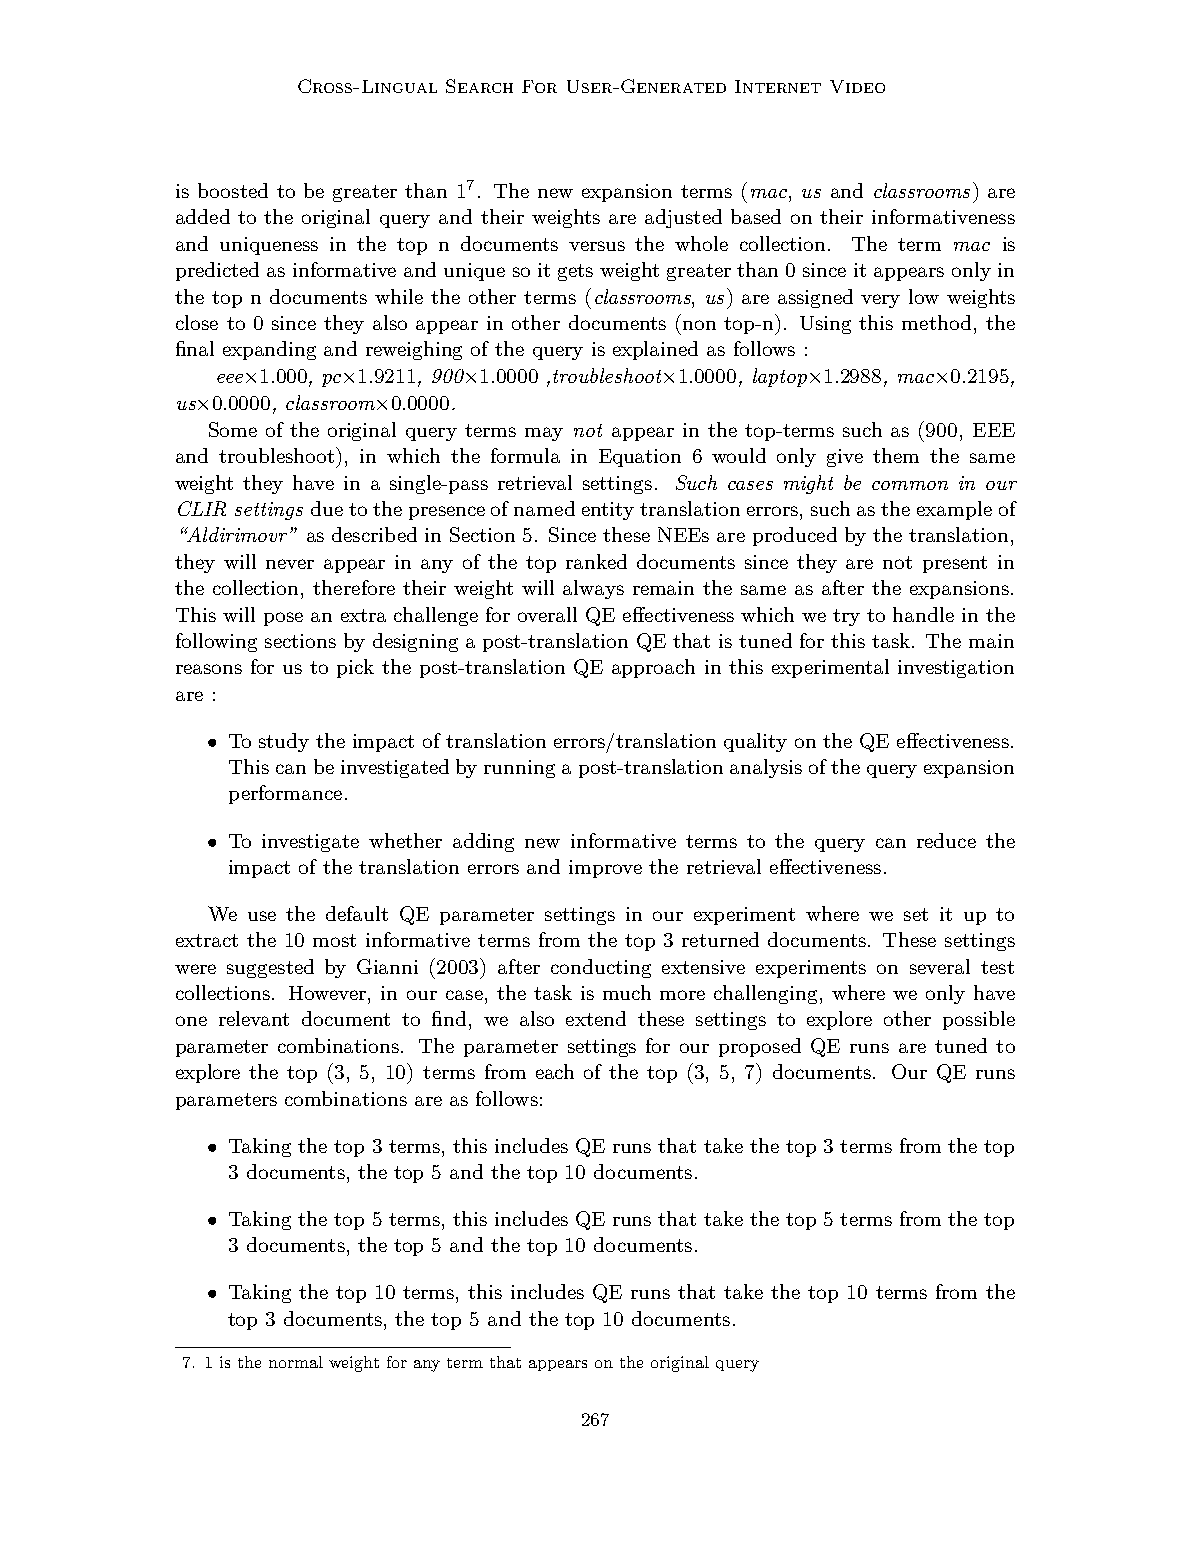  I want to click on normal, so click(296, 1362).
